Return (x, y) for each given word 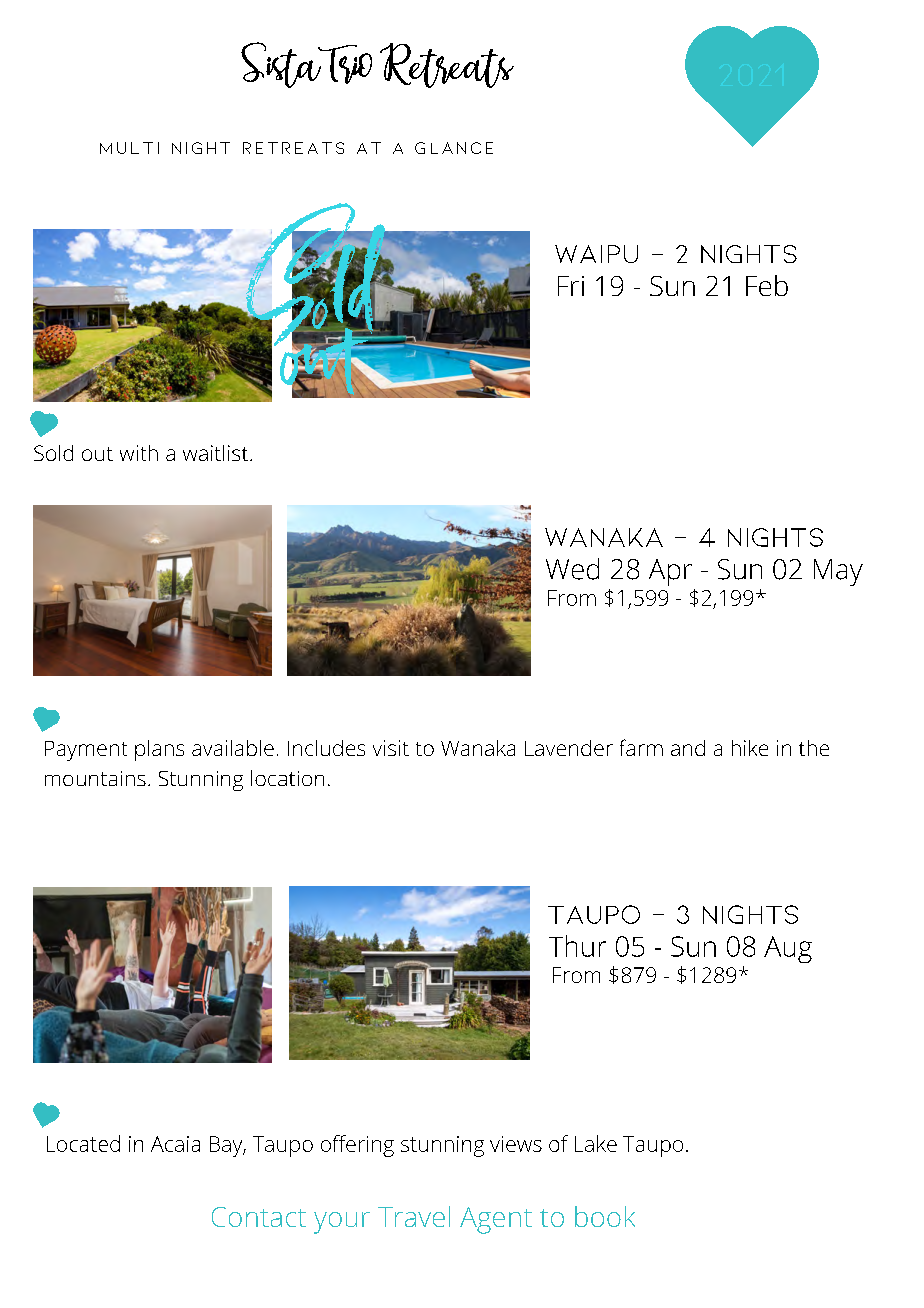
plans (159, 750)
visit (391, 748)
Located (83, 1143)
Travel (414, 1216)
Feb (767, 285)
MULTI (129, 148)
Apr (670, 572)
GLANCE (454, 148)
